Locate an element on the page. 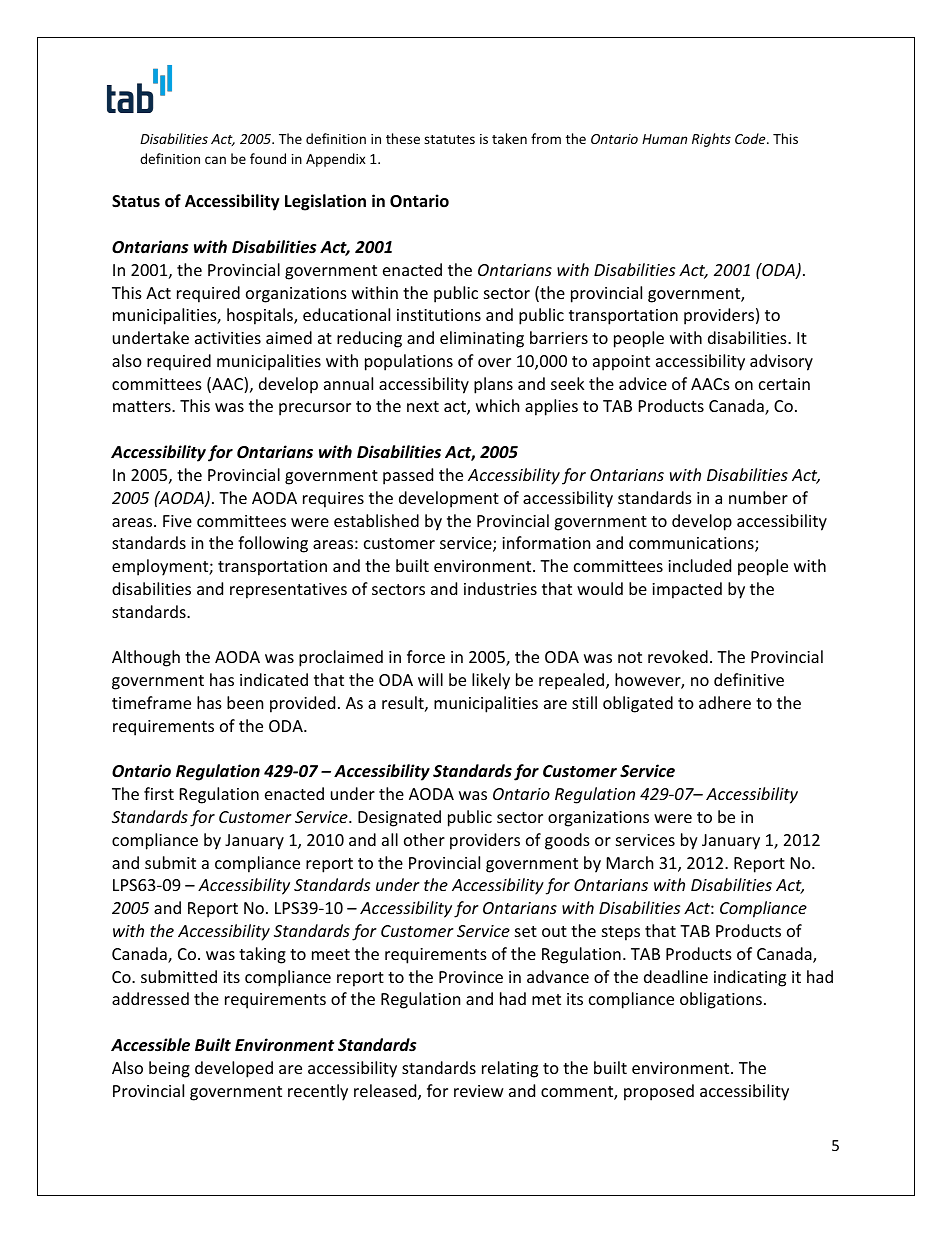 Image resolution: width=952 pixels, height=1233 pixels. industries is located at coordinates (500, 588).
